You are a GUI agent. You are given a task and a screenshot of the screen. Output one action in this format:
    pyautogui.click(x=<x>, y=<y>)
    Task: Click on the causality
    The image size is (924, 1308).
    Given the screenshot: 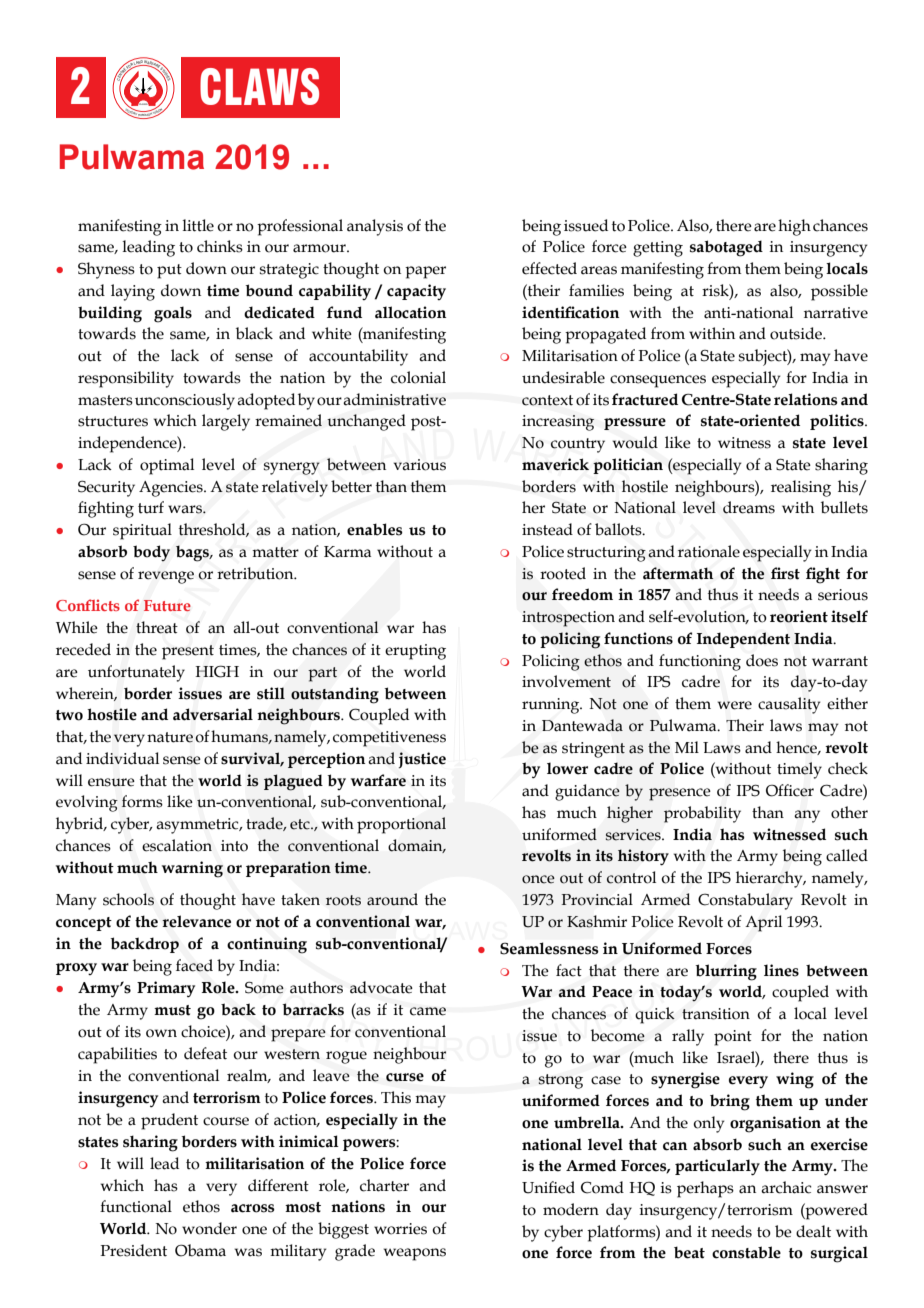 What is the action you would take?
    pyautogui.click(x=789, y=705)
